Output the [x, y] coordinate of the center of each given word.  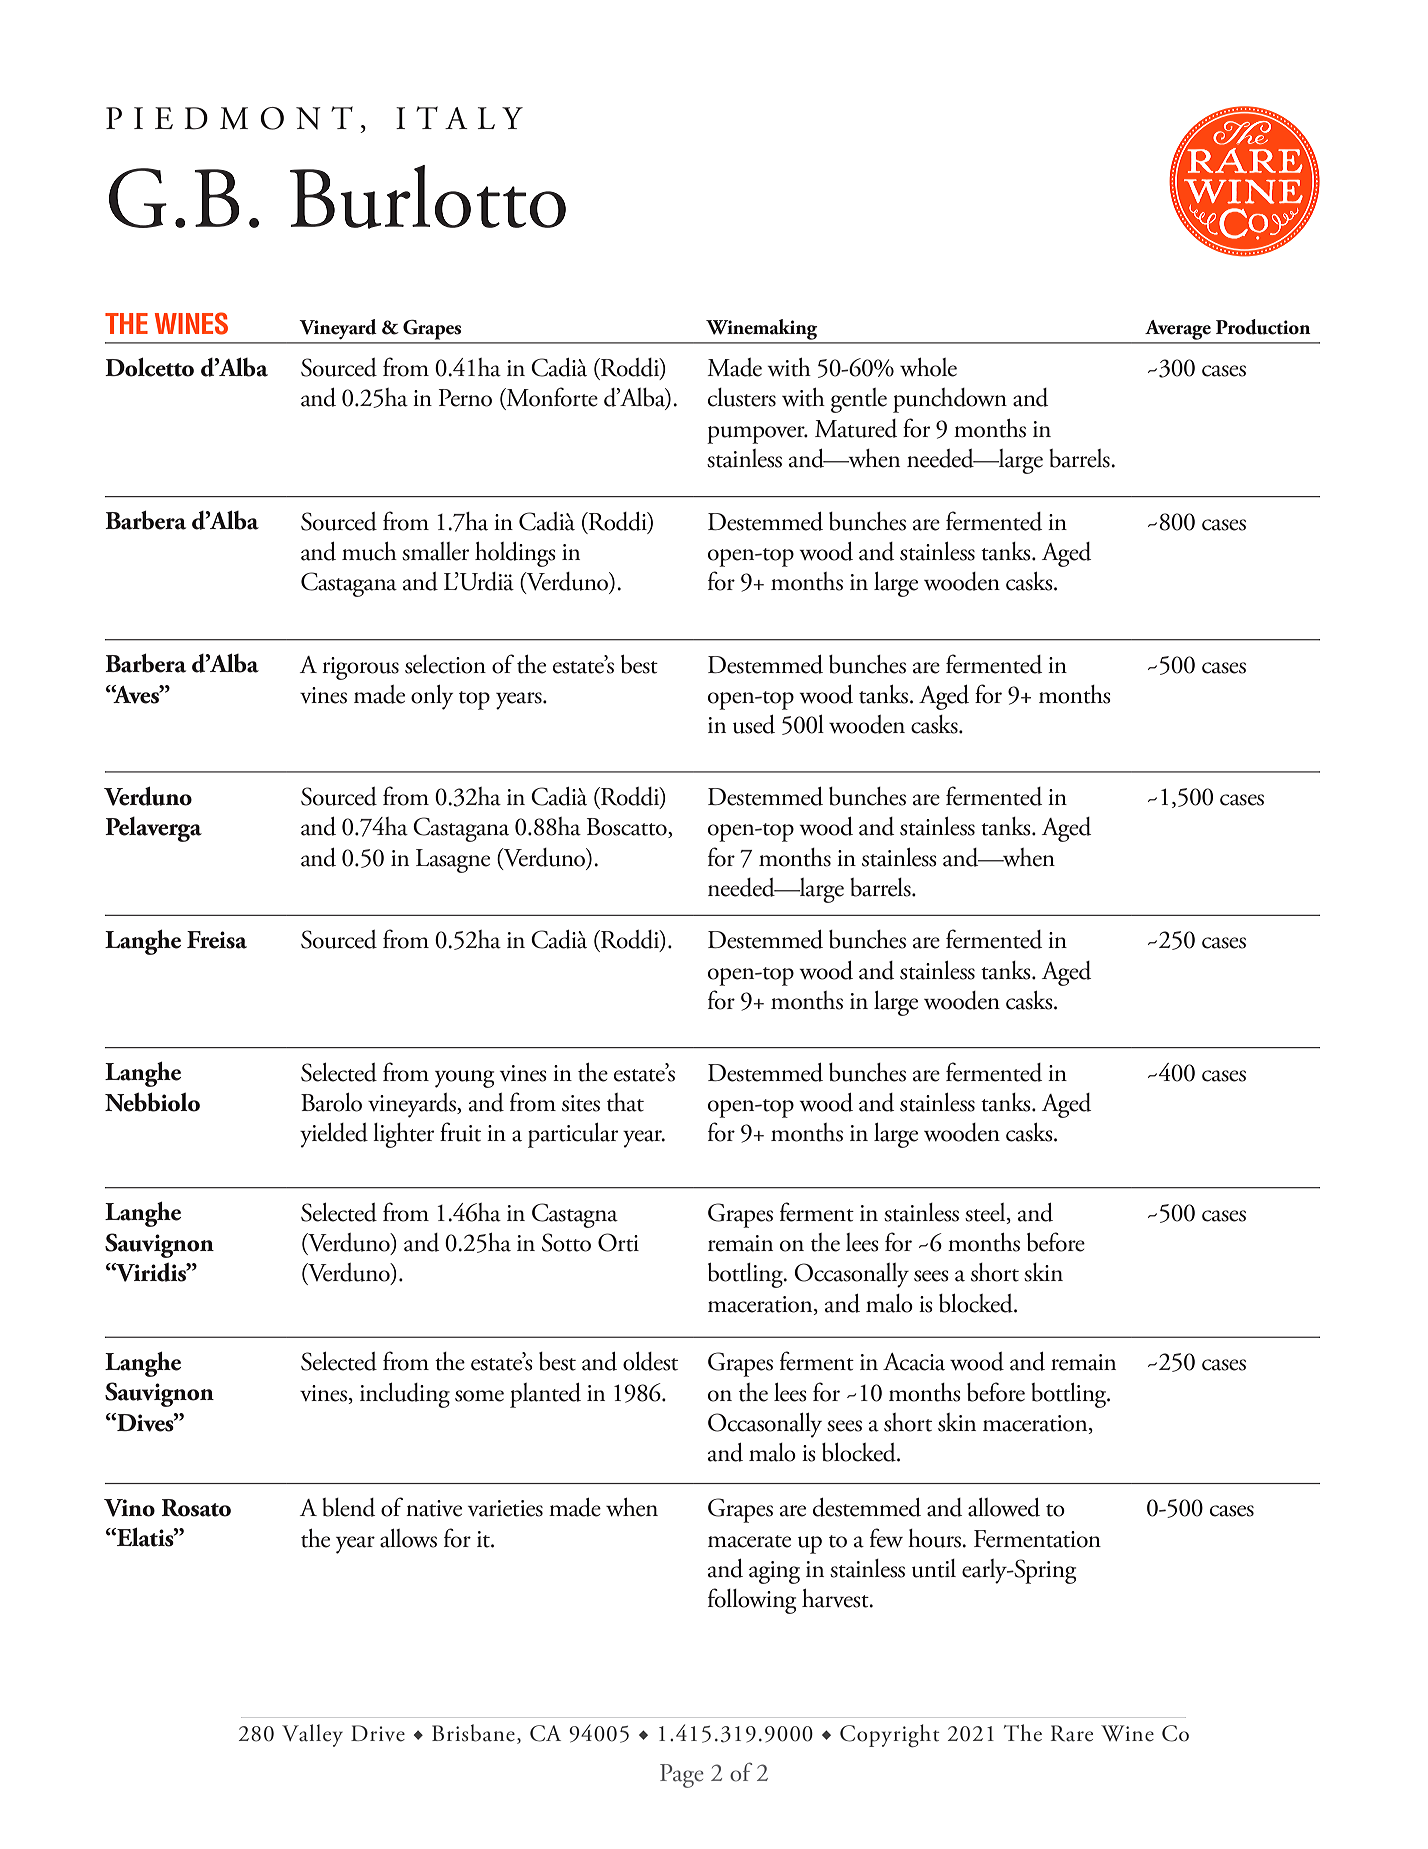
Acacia [914, 1362]
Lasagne [453, 861]
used [754, 724]
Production [1263, 327]
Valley [312, 1735]
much [369, 551]
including [405, 1395]
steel [986, 1212]
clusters [742, 397]
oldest [650, 1361]
